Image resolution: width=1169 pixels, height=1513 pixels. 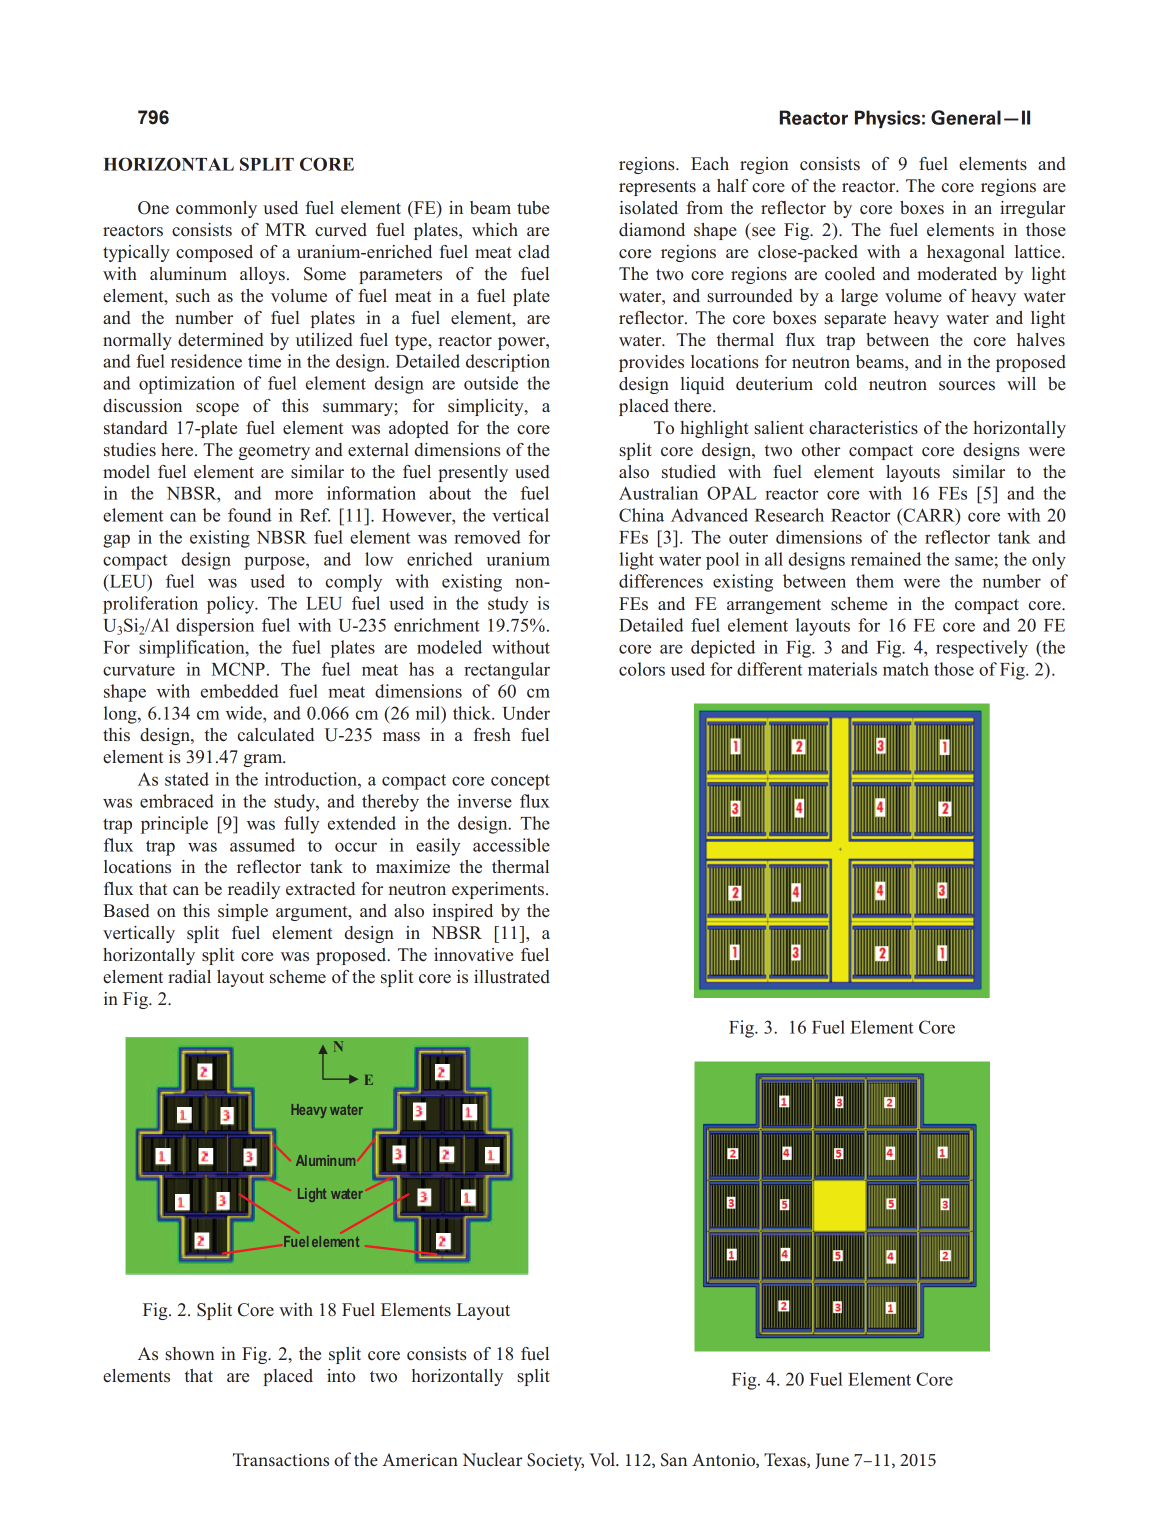 What do you see at coordinates (832, 1461) in the document?
I see `June` at bounding box center [832, 1461].
